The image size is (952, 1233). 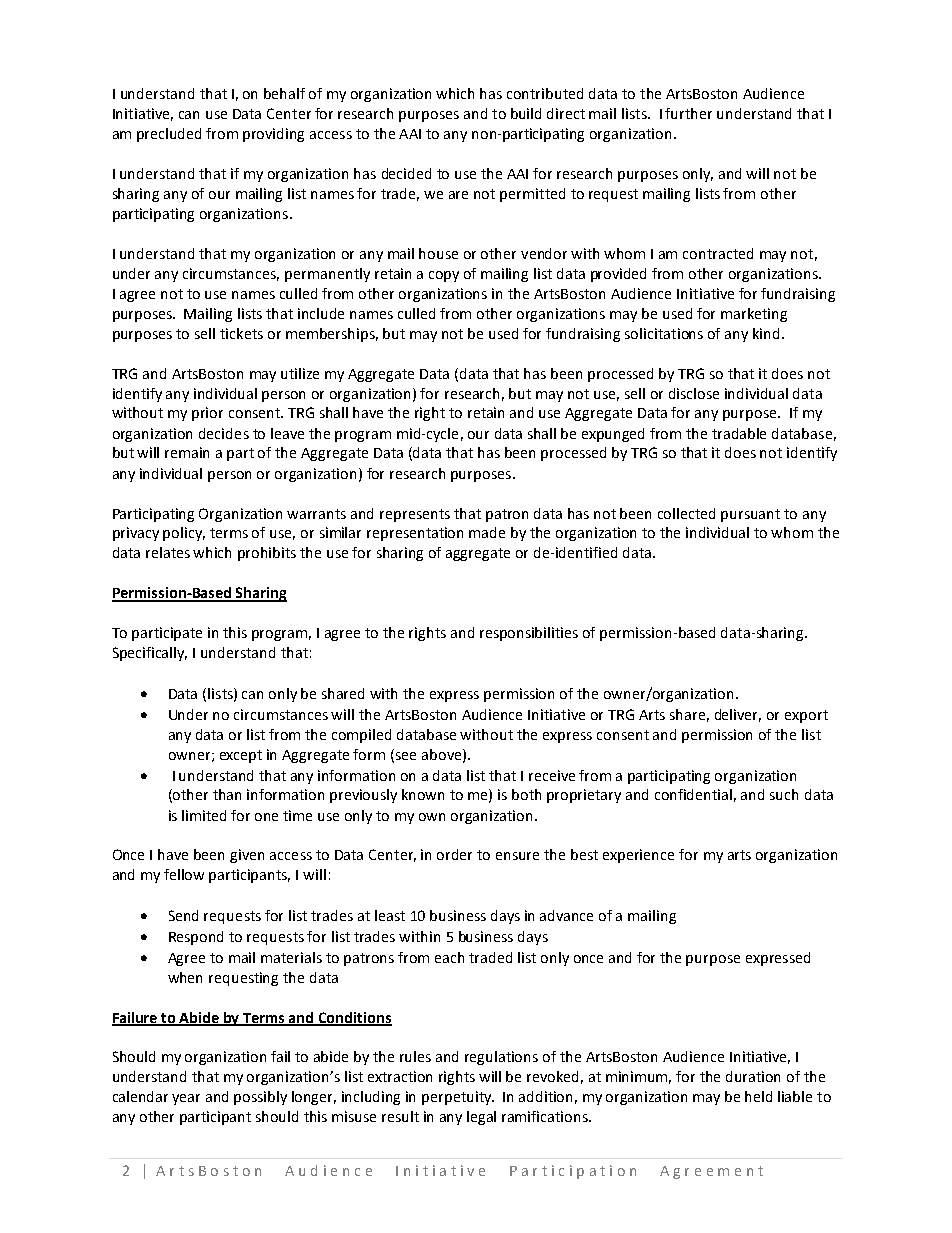 What do you see at coordinates (241, 333) in the document?
I see `tickets` at bounding box center [241, 333].
